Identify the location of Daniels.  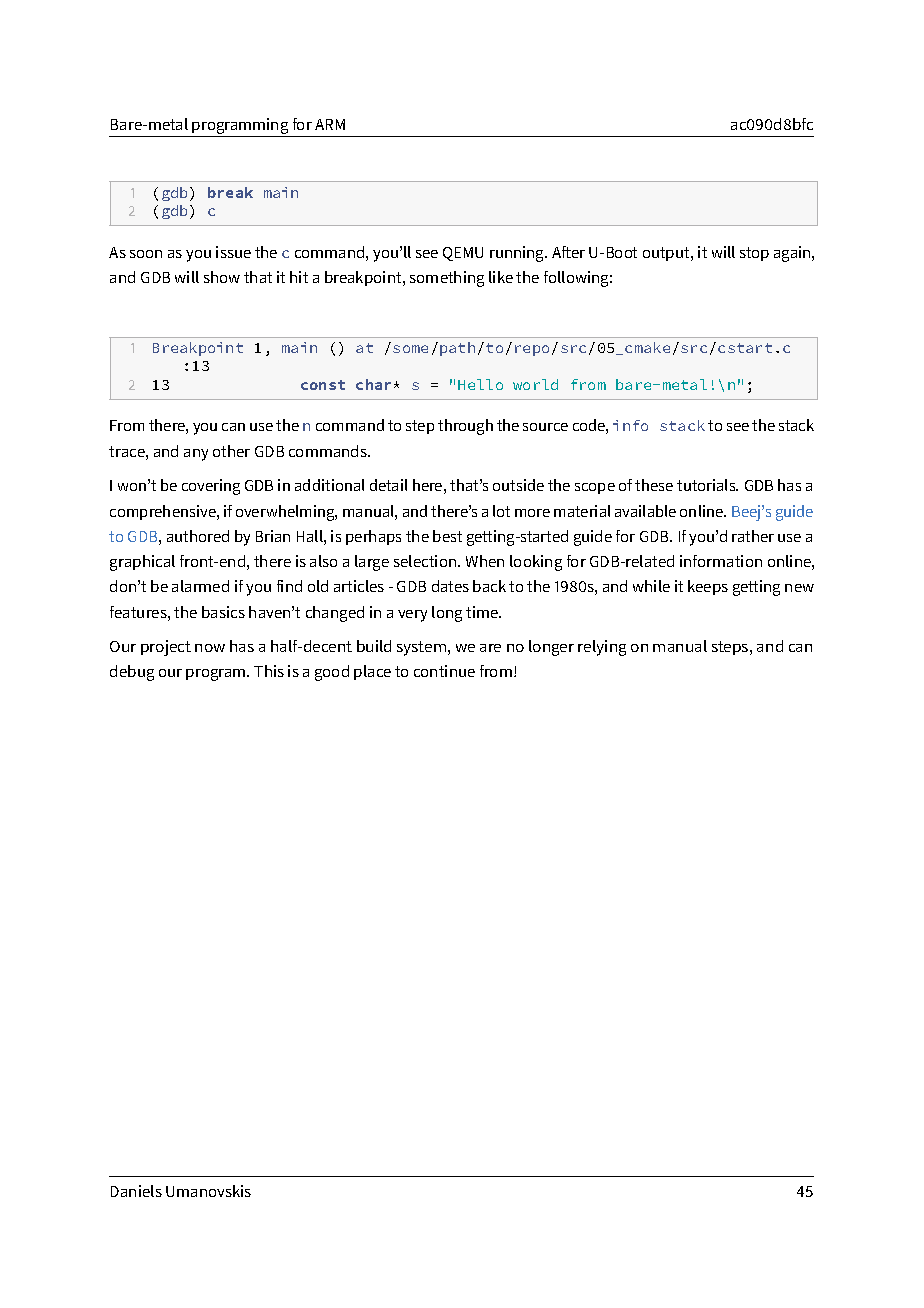
(136, 1191).
